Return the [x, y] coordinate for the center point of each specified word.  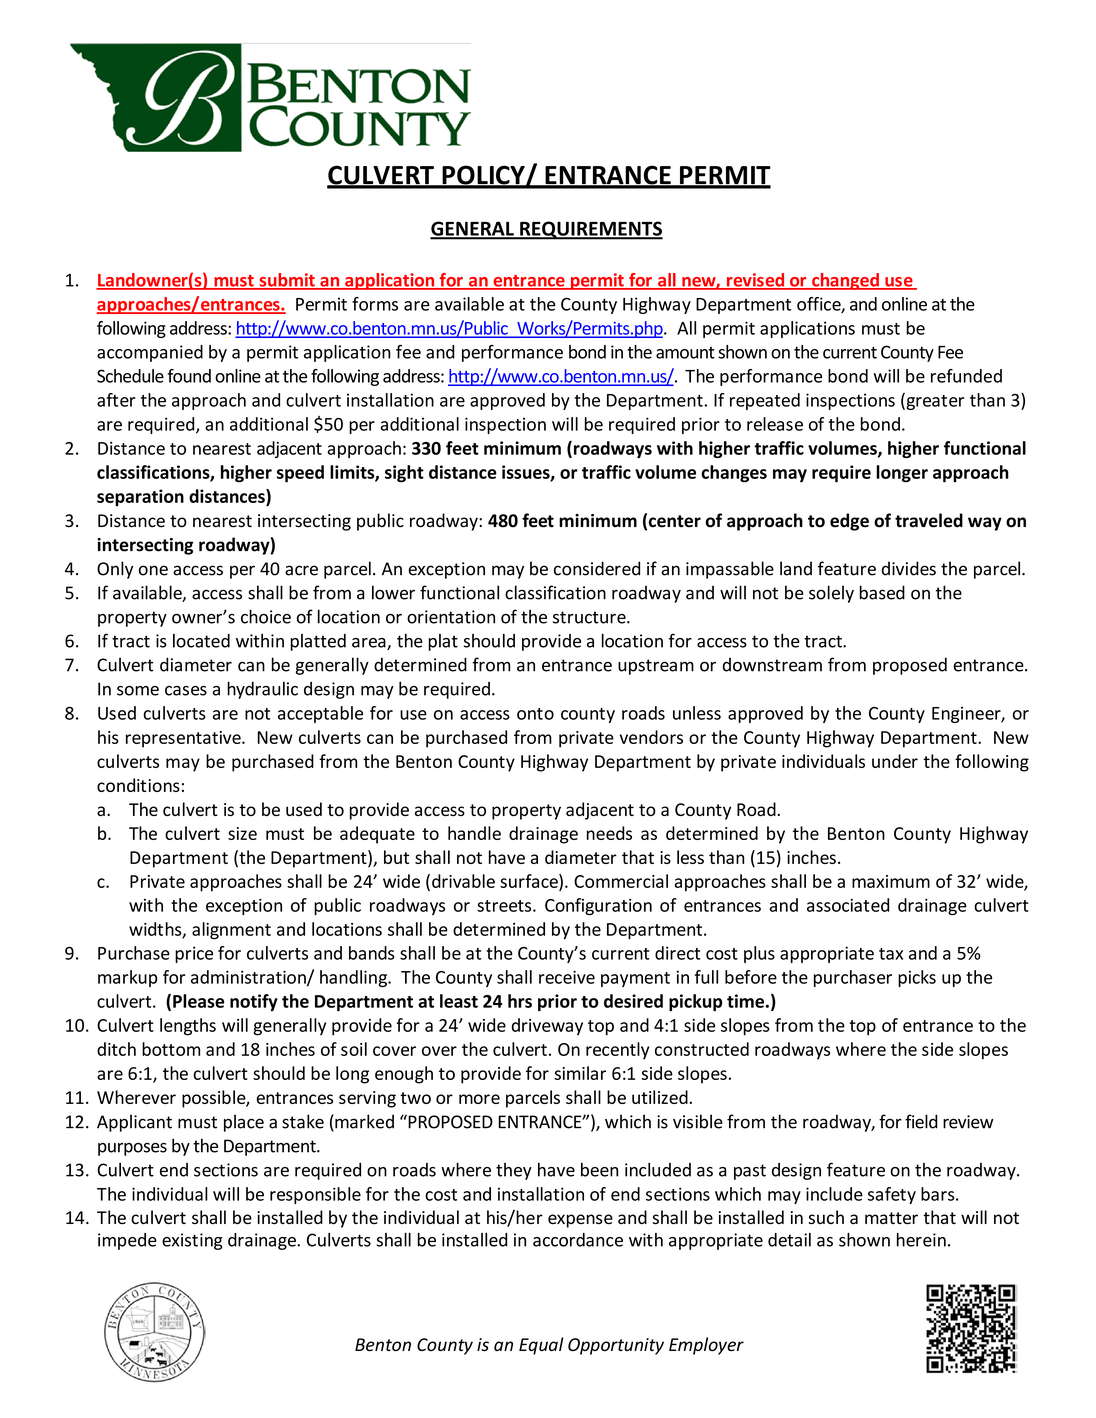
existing [192, 1241]
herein [921, 1240]
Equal [541, 1346]
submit [287, 281]
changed [845, 281]
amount [685, 353]
